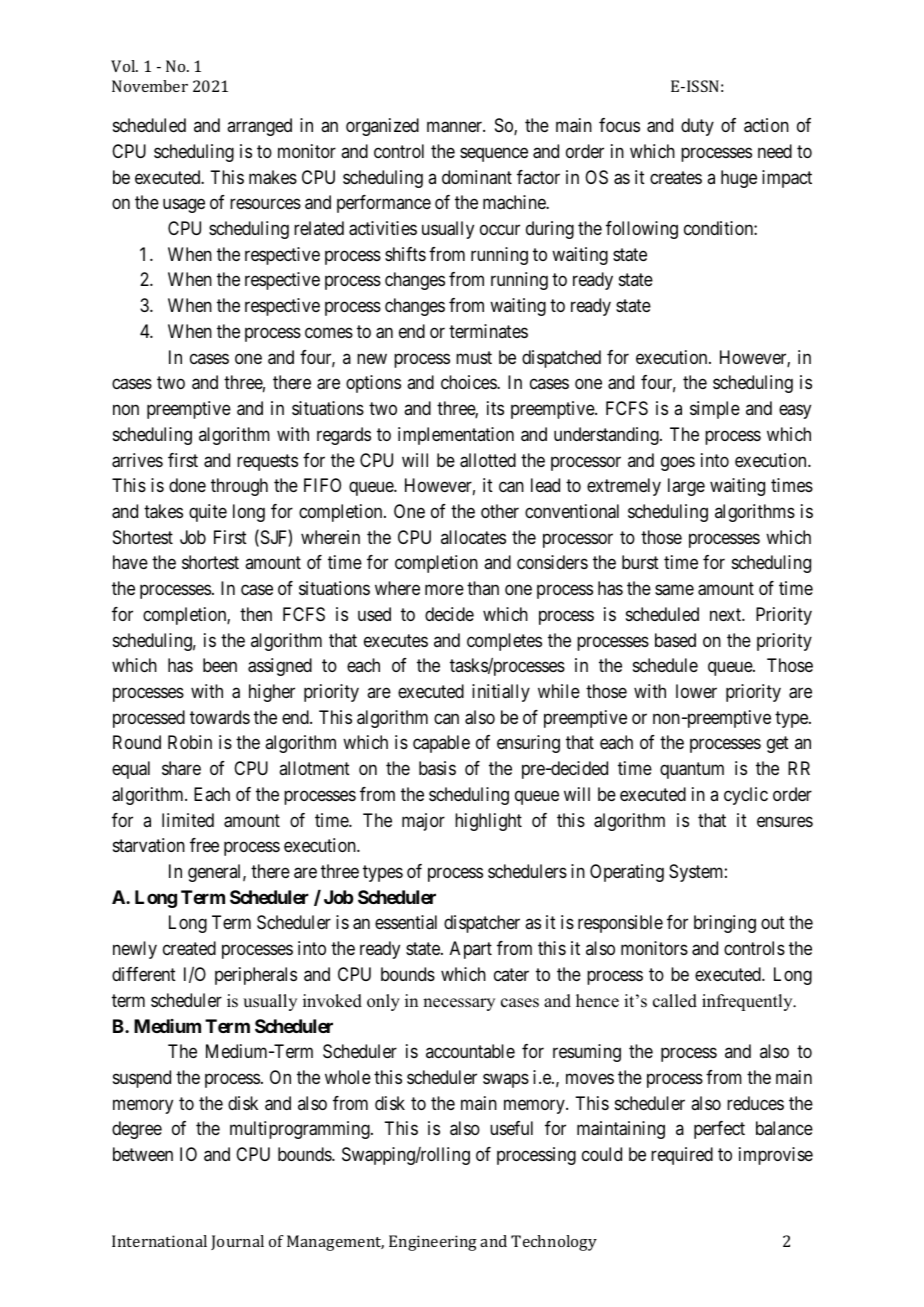 The height and width of the document is (1307, 924). I want to click on been, so click(220, 665).
